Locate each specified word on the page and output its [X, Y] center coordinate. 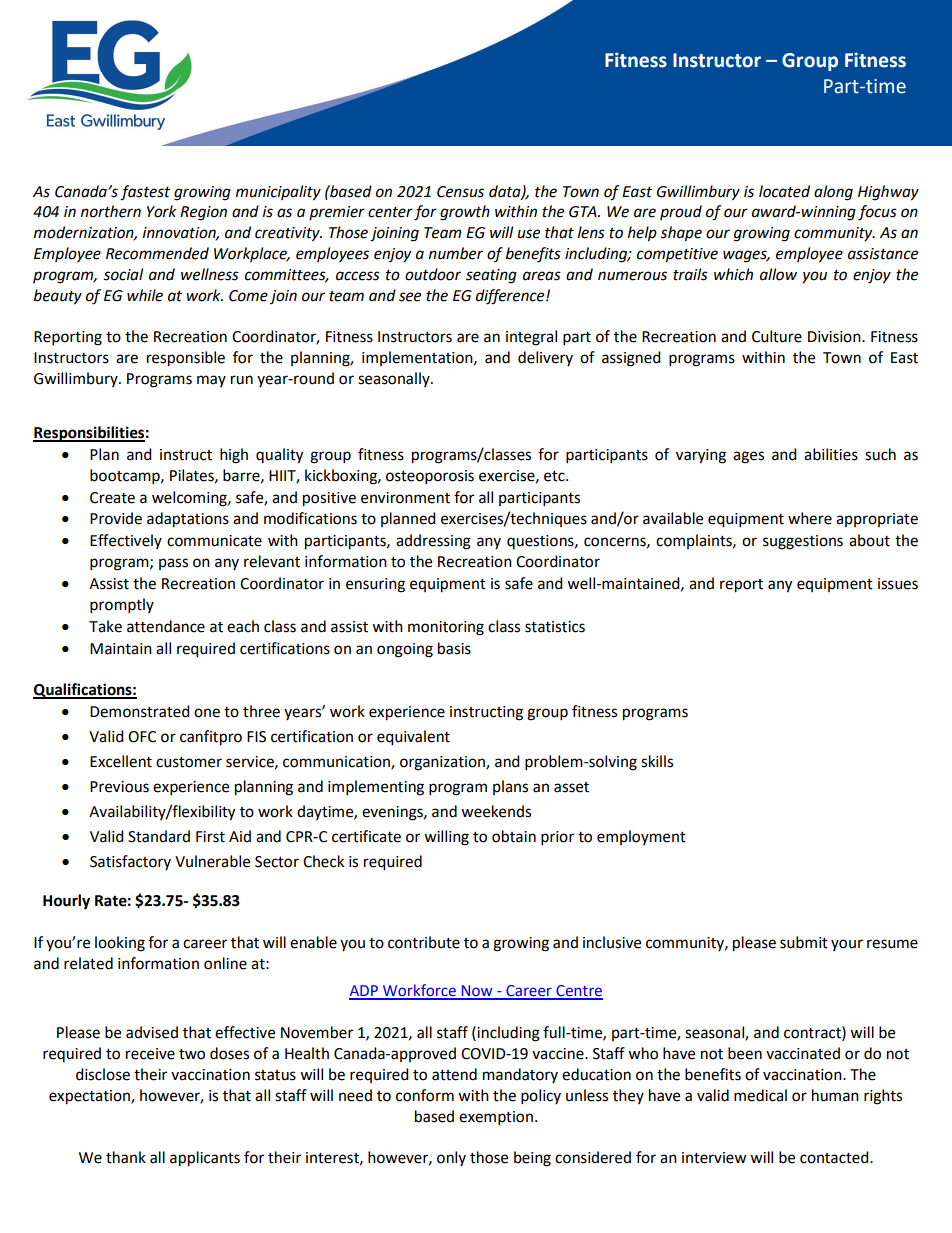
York [162, 211]
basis [454, 648]
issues [898, 584]
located [784, 191]
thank [126, 1157]
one [207, 713]
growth [465, 213]
